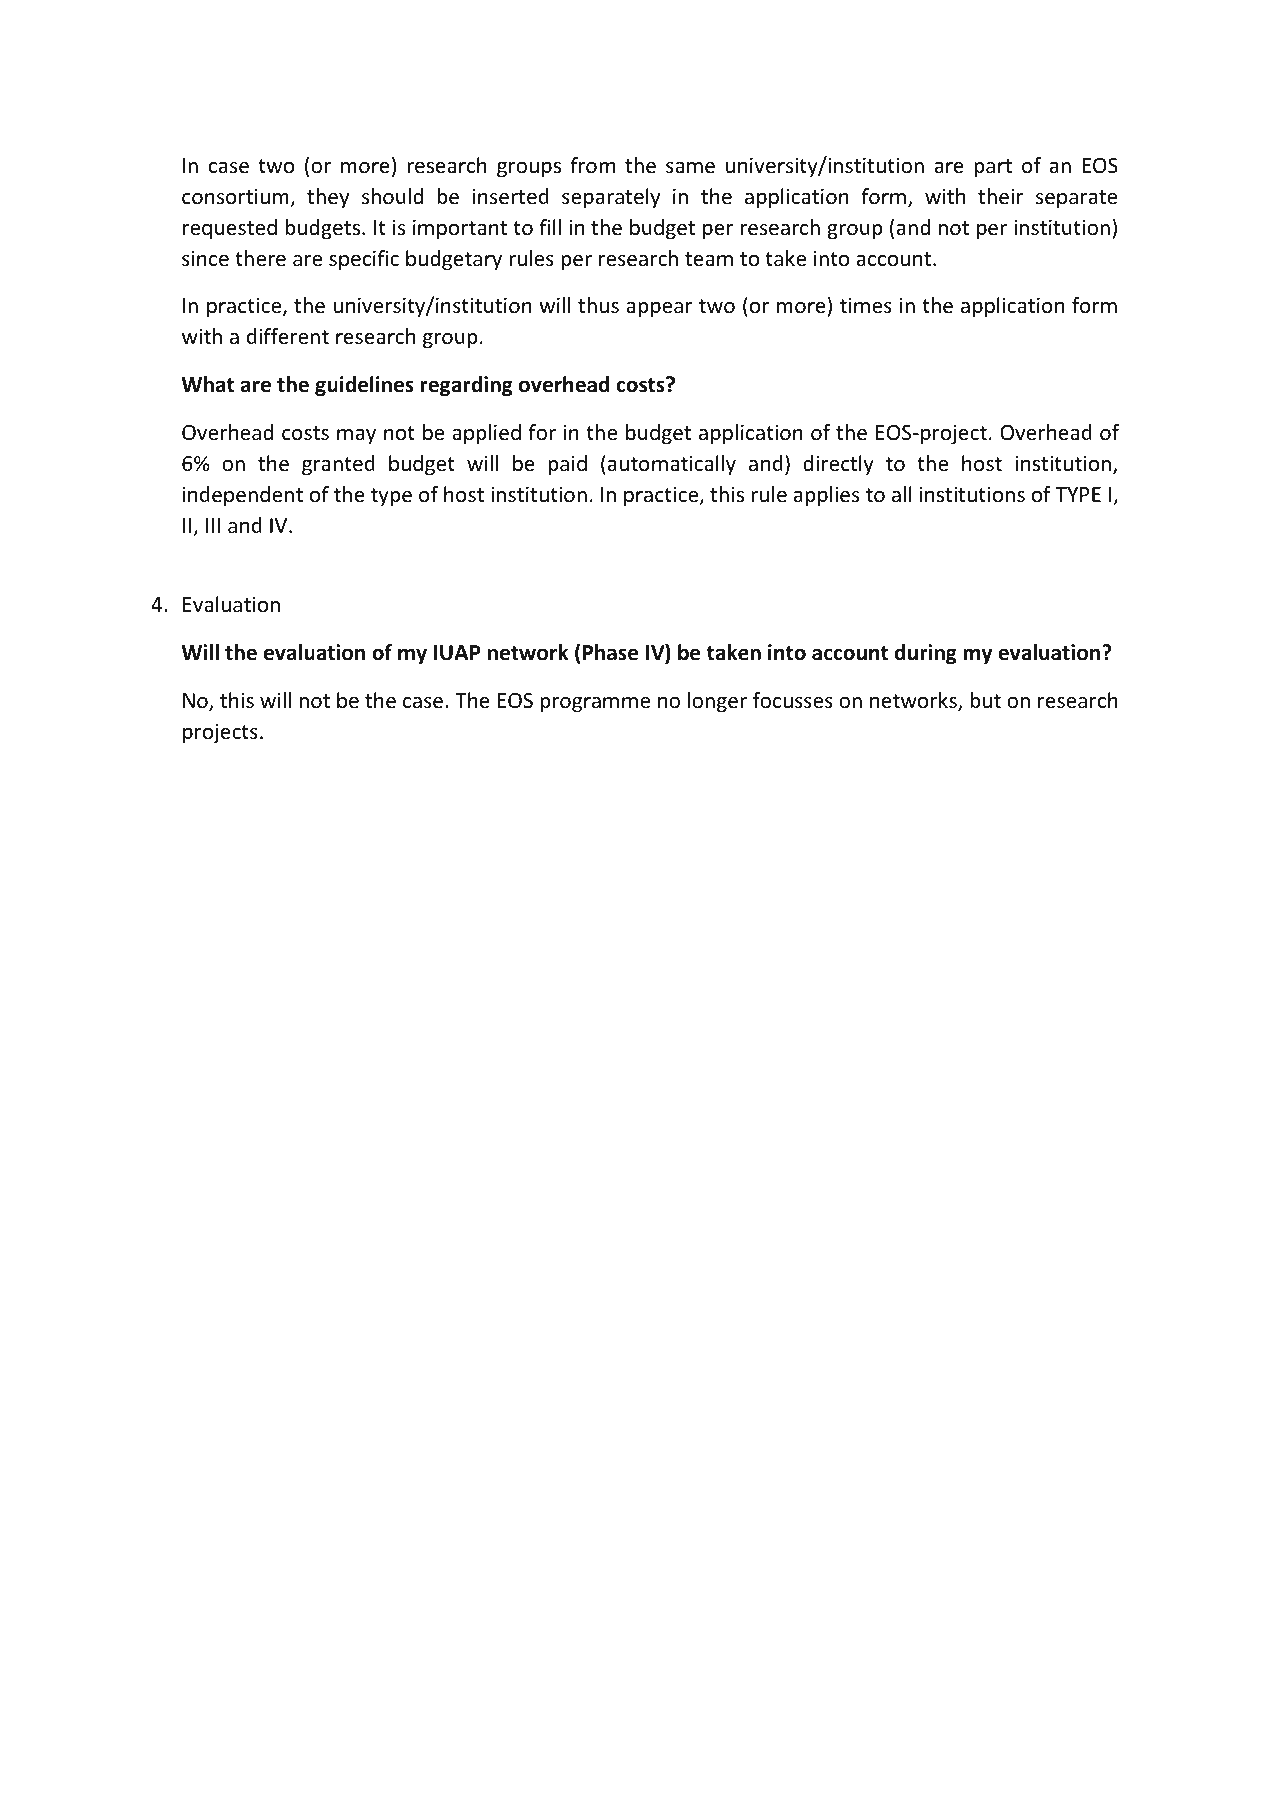  What do you see at coordinates (598, 305) in the page?
I see `thus` at bounding box center [598, 305].
